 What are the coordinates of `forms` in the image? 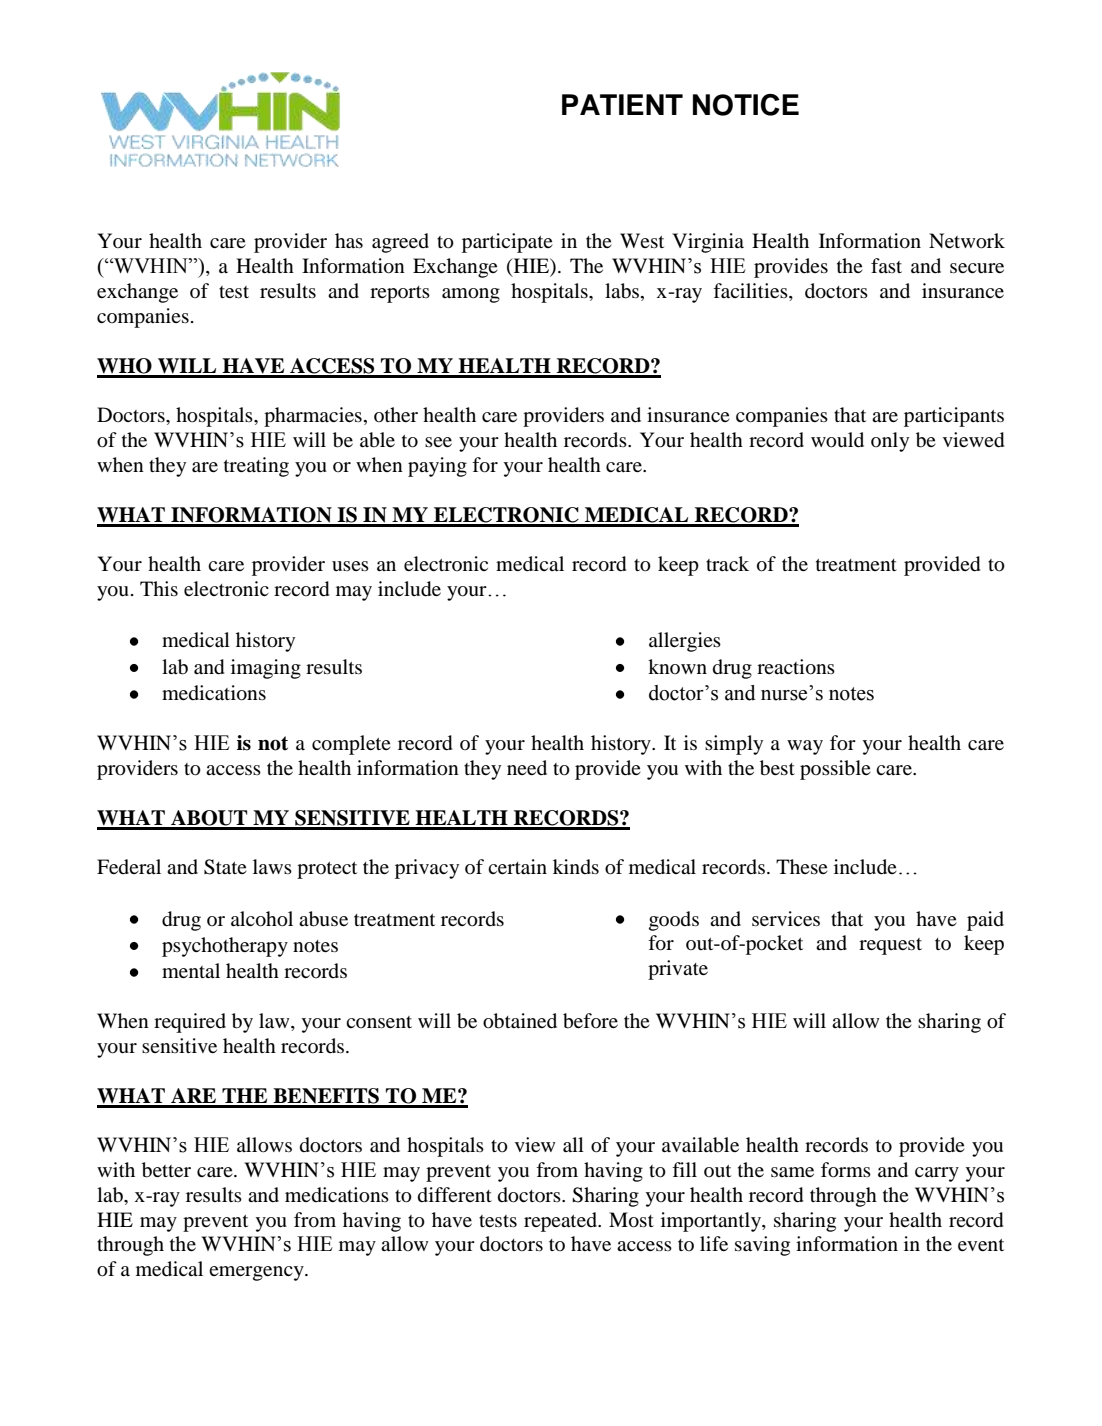 It's located at (846, 1170).
